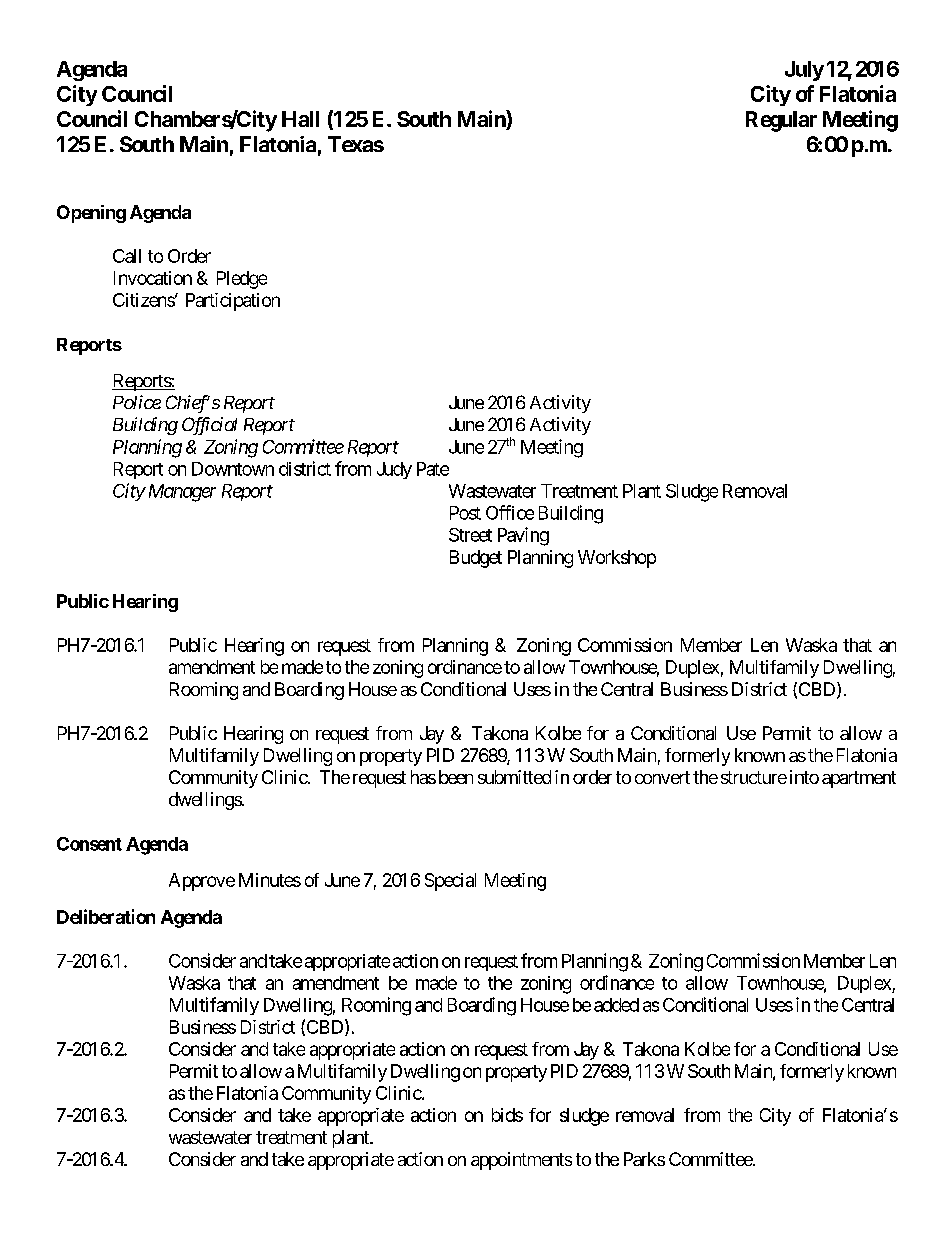 This screenshot has width=952, height=1233. What do you see at coordinates (617, 559) in the screenshot?
I see `Workshop` at bounding box center [617, 559].
